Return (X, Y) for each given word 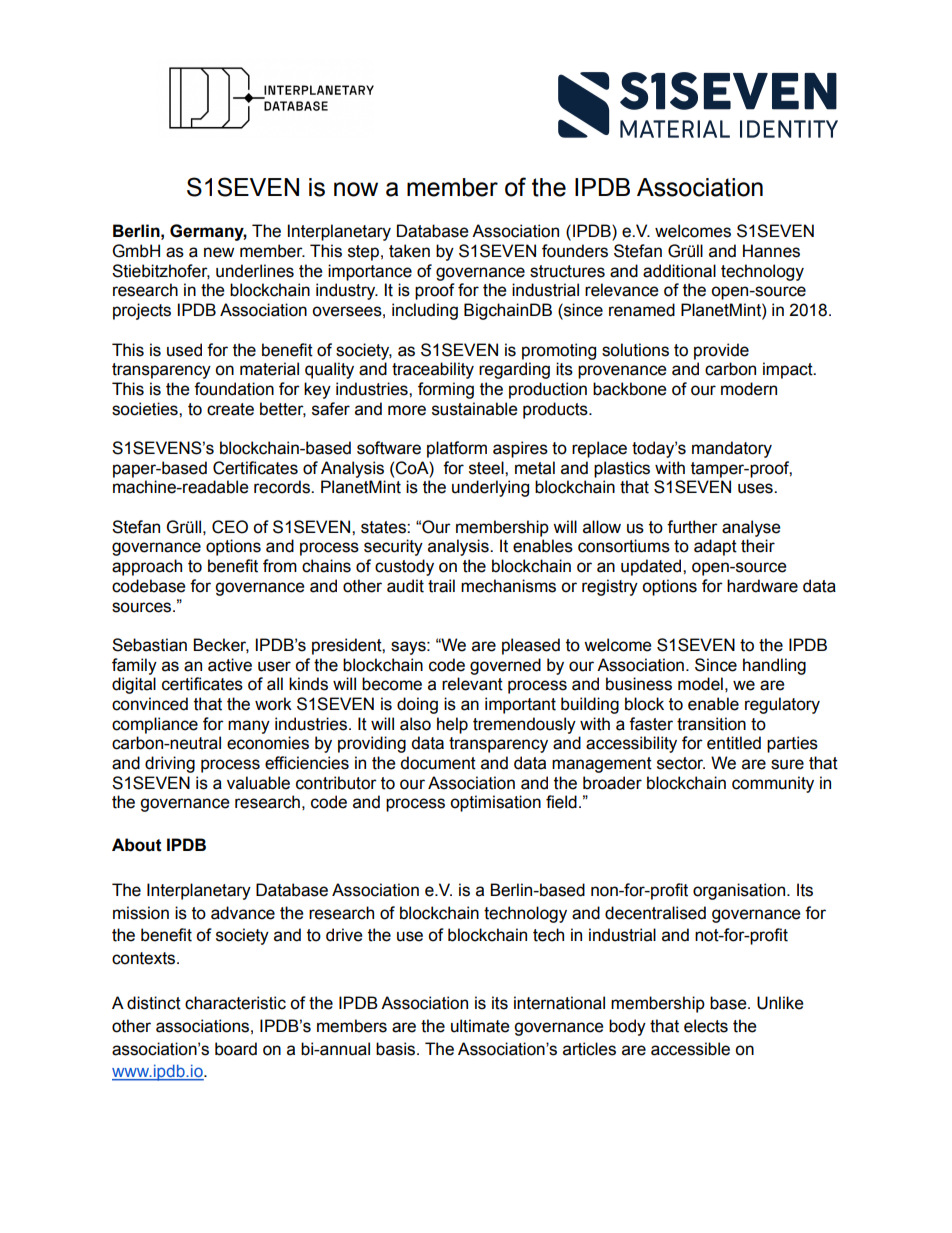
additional (679, 271)
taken (409, 251)
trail (441, 586)
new (219, 252)
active (230, 665)
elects (706, 1026)
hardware (762, 586)
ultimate (480, 1026)
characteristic (235, 1003)
